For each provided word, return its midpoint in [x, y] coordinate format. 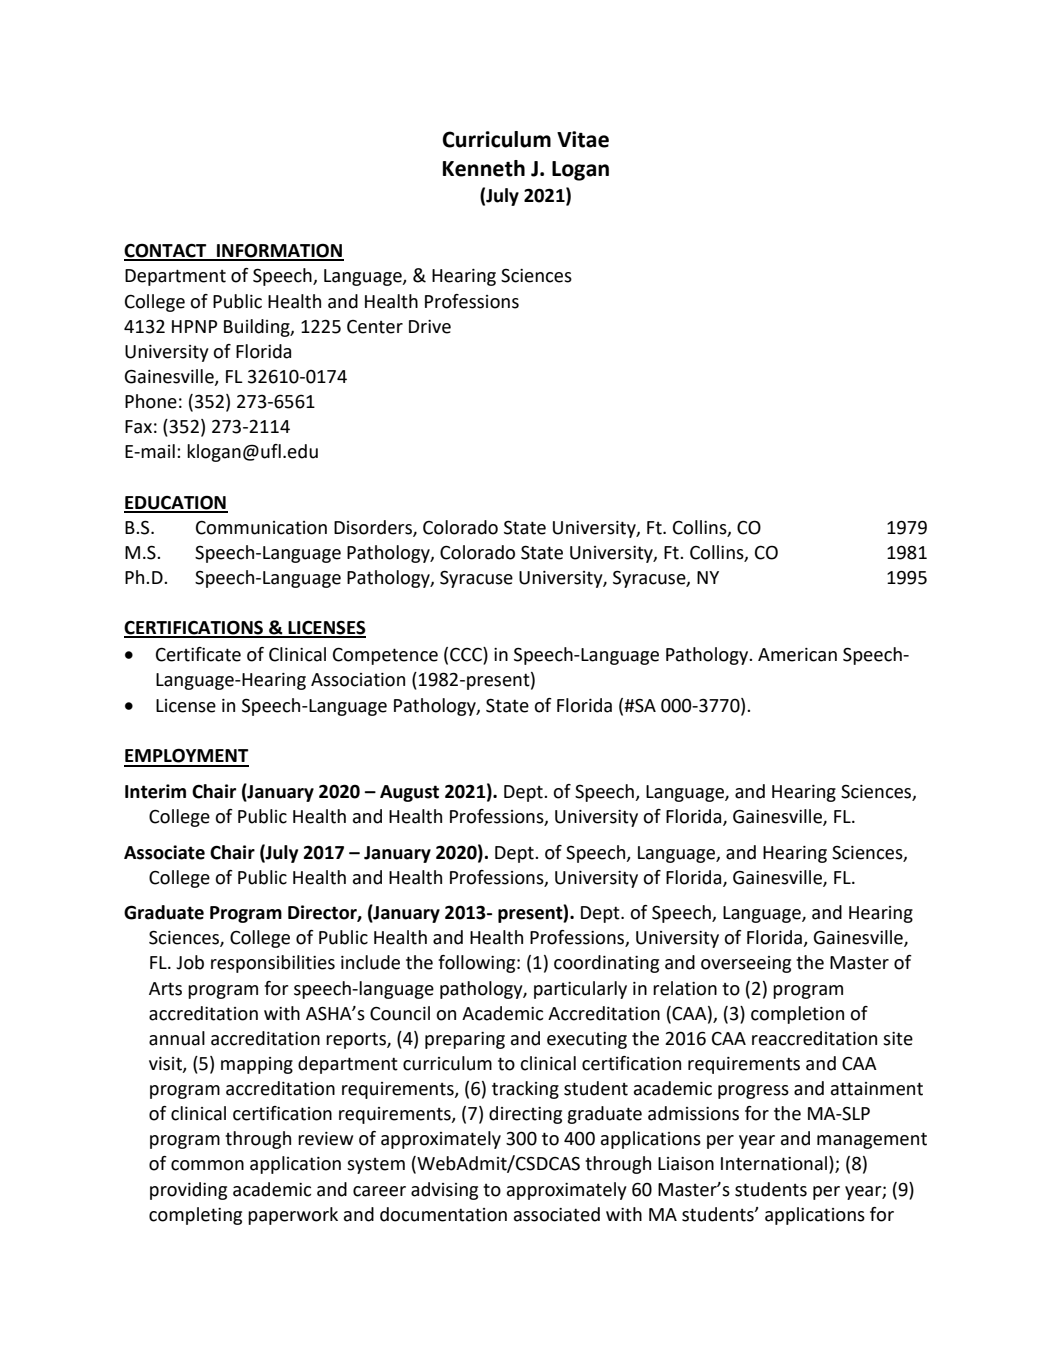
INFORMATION [279, 251]
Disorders [374, 528]
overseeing [746, 964]
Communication [261, 528]
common [207, 1165]
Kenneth [484, 168]
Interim [155, 791]
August [409, 793]
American [797, 655]
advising [444, 1191]
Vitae [583, 139]
